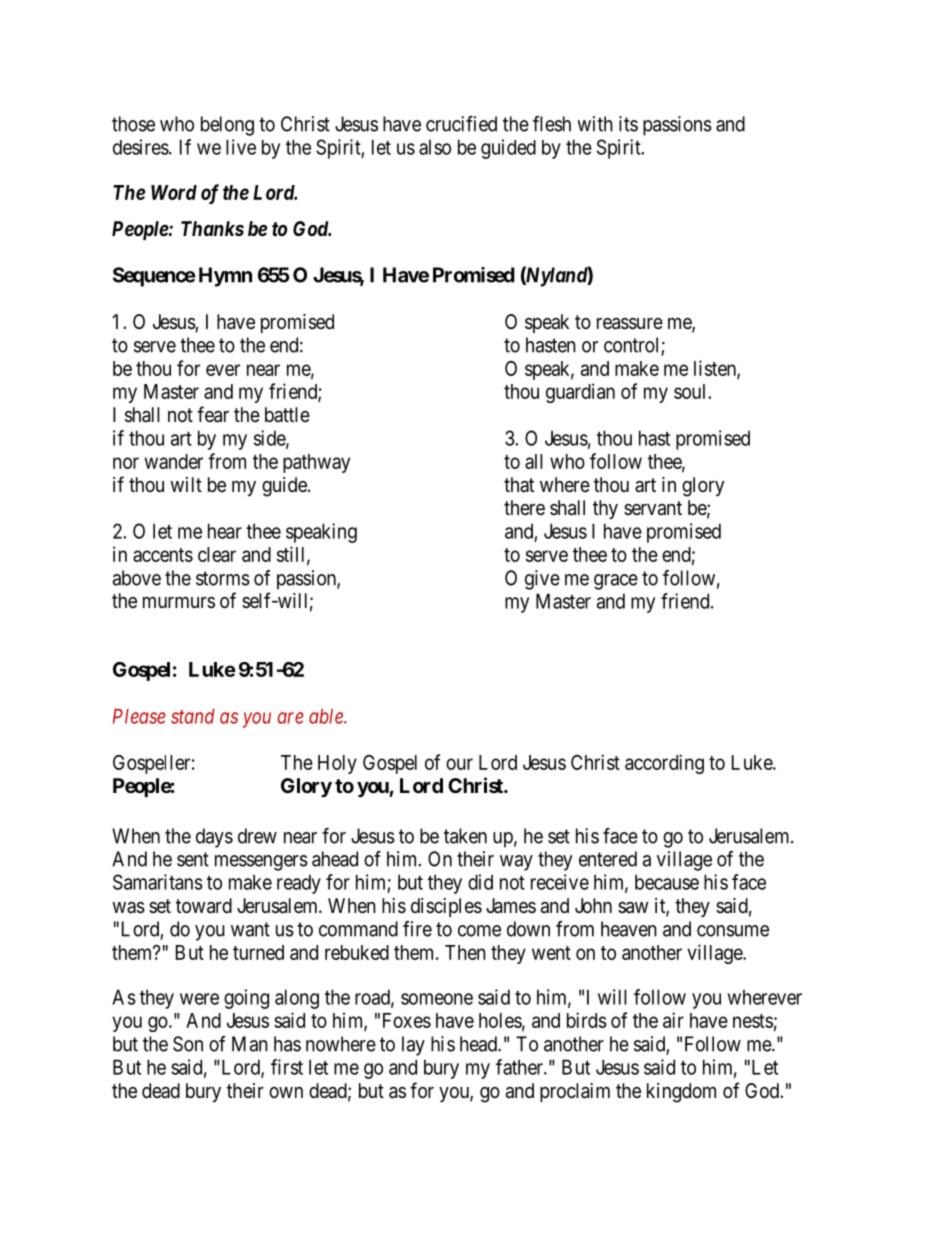 Image resolution: width=952 pixels, height=1233 pixels. Describe the element at coordinates (616, 582) in the screenshot. I see `grace` at that location.
